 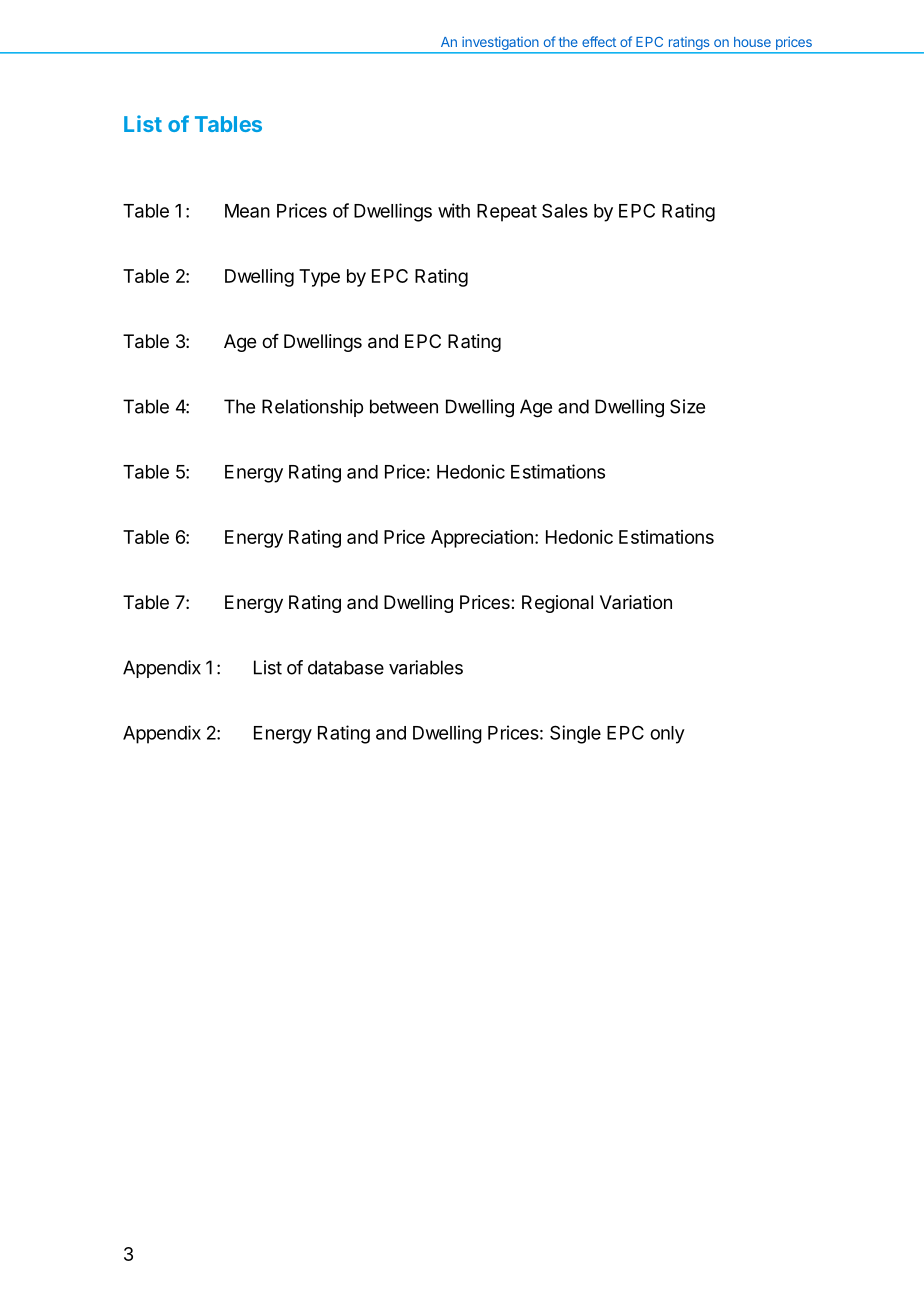 I want to click on Relationship, so click(x=312, y=408).
